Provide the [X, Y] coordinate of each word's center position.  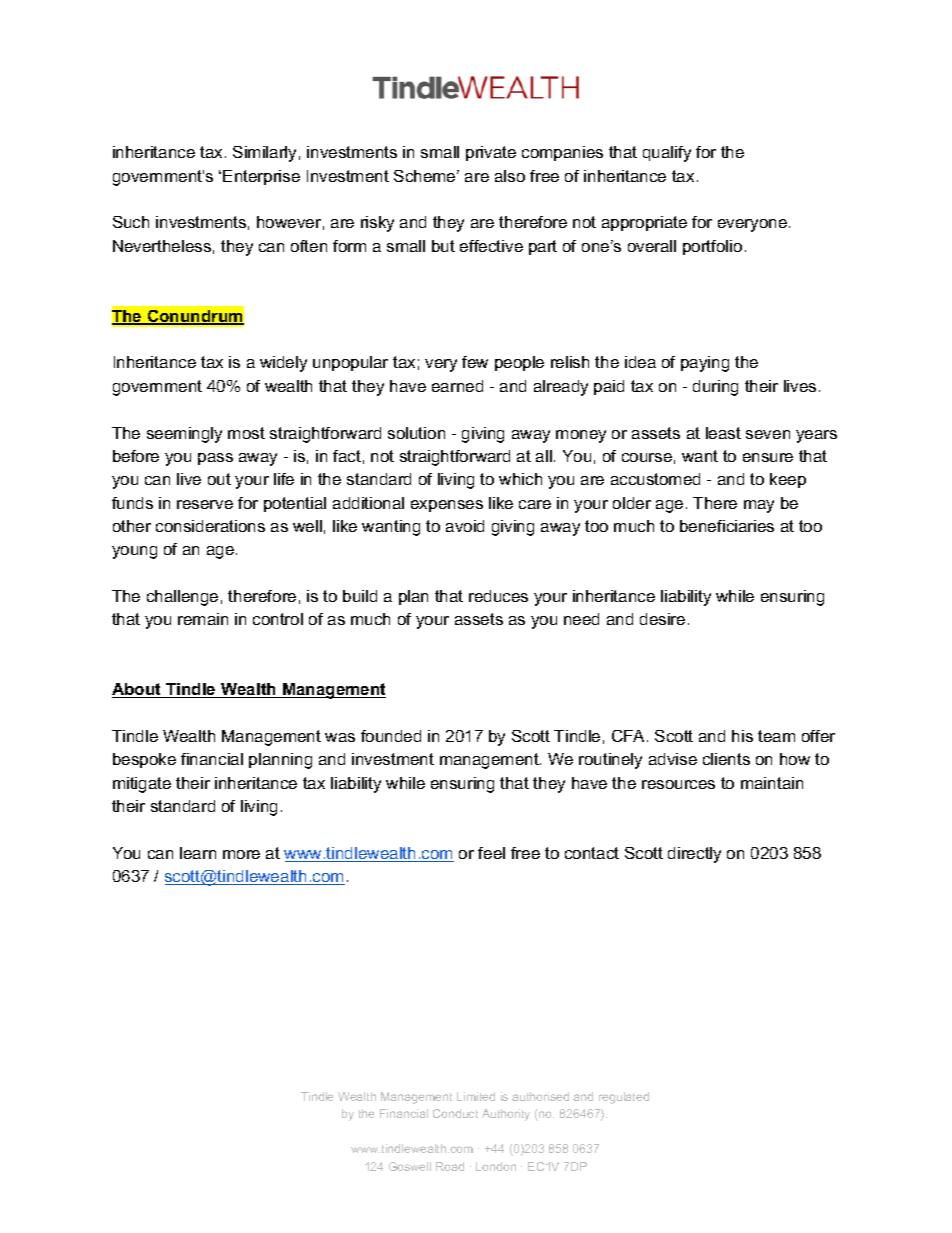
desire [662, 619]
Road [450, 1166]
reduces [498, 596]
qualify [667, 154]
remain [203, 619]
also [510, 176]
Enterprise [261, 177]
